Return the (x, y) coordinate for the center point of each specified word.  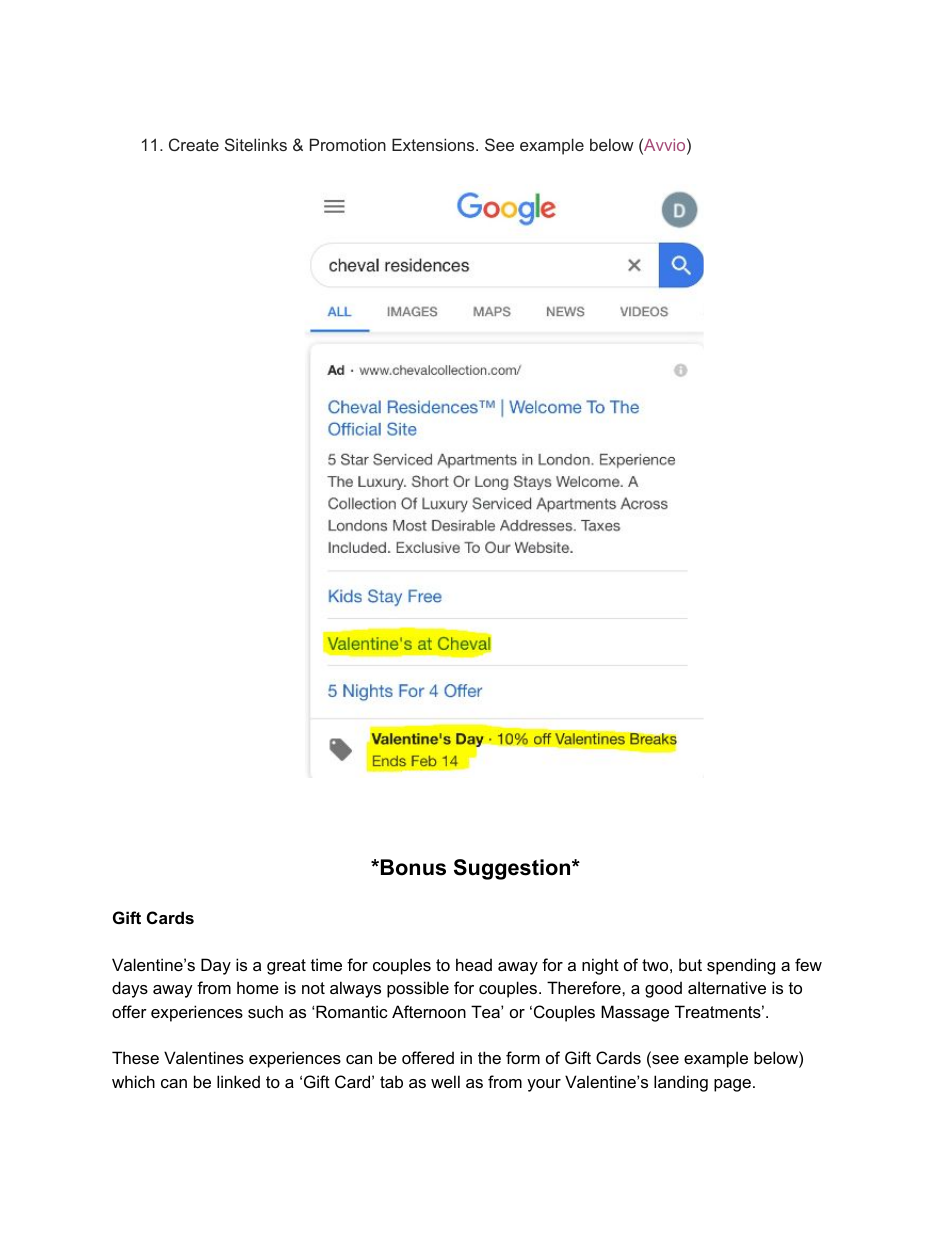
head (474, 964)
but (690, 964)
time (326, 964)
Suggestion (513, 869)
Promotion (348, 144)
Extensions (434, 144)
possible (418, 989)
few (808, 964)
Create (194, 144)
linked (238, 1081)
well (445, 1081)
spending (741, 966)
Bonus (413, 867)
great (286, 967)
